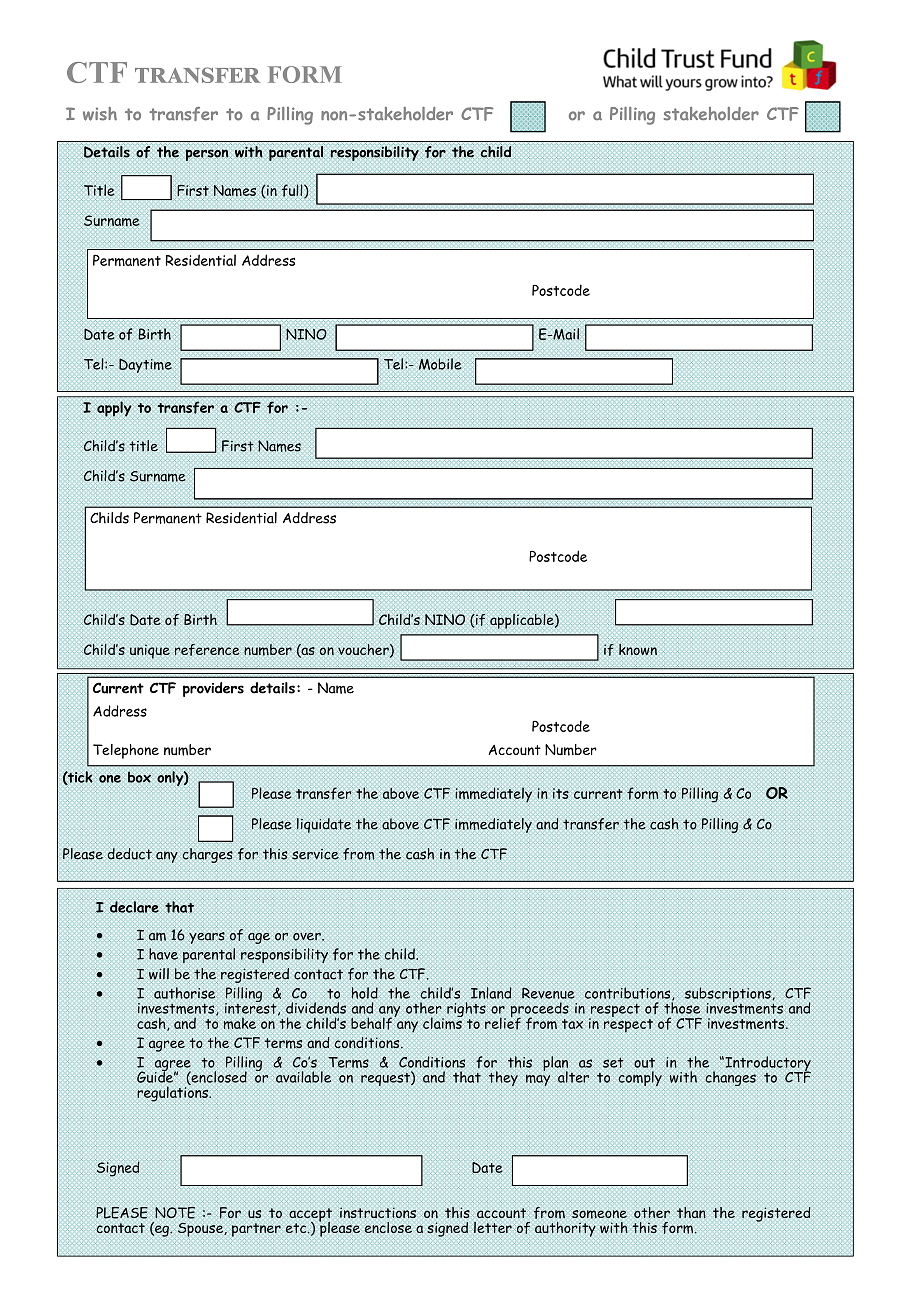 This screenshot has height=1308, width=924. What do you see at coordinates (175, 1213) in the screenshot?
I see `NOTE` at bounding box center [175, 1213].
